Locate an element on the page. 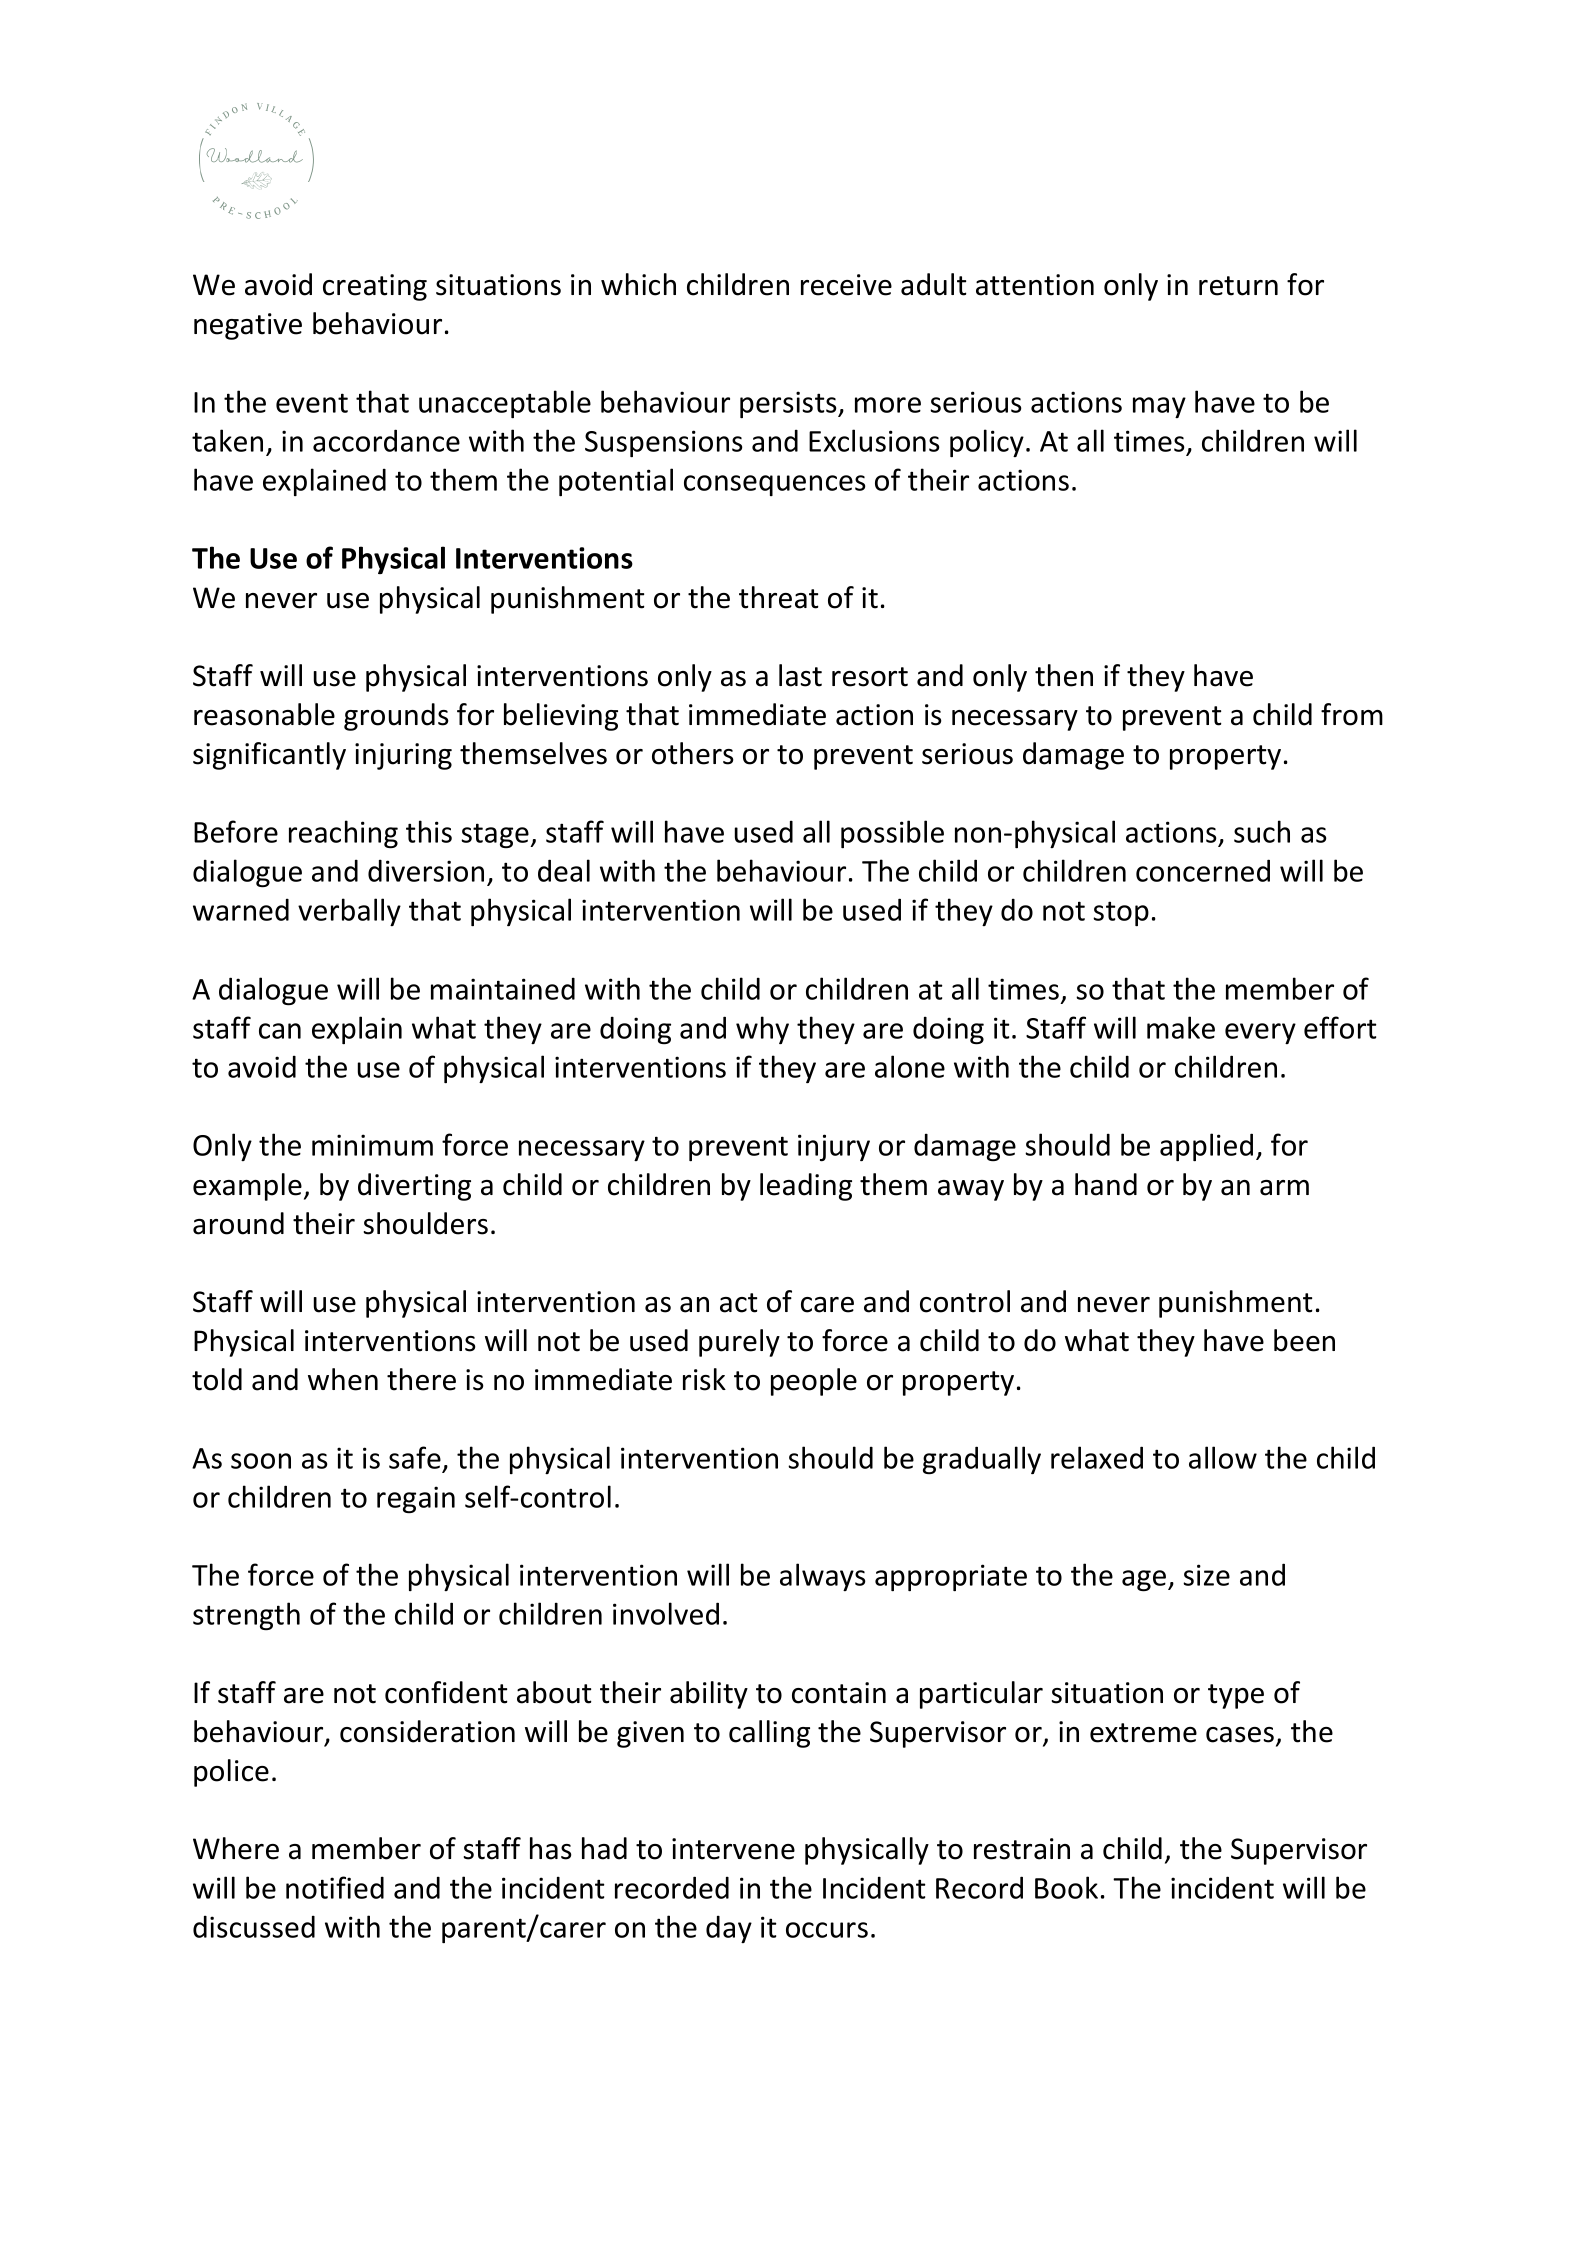 This image has height=2248, width=1588. return is located at coordinates (1238, 286).
